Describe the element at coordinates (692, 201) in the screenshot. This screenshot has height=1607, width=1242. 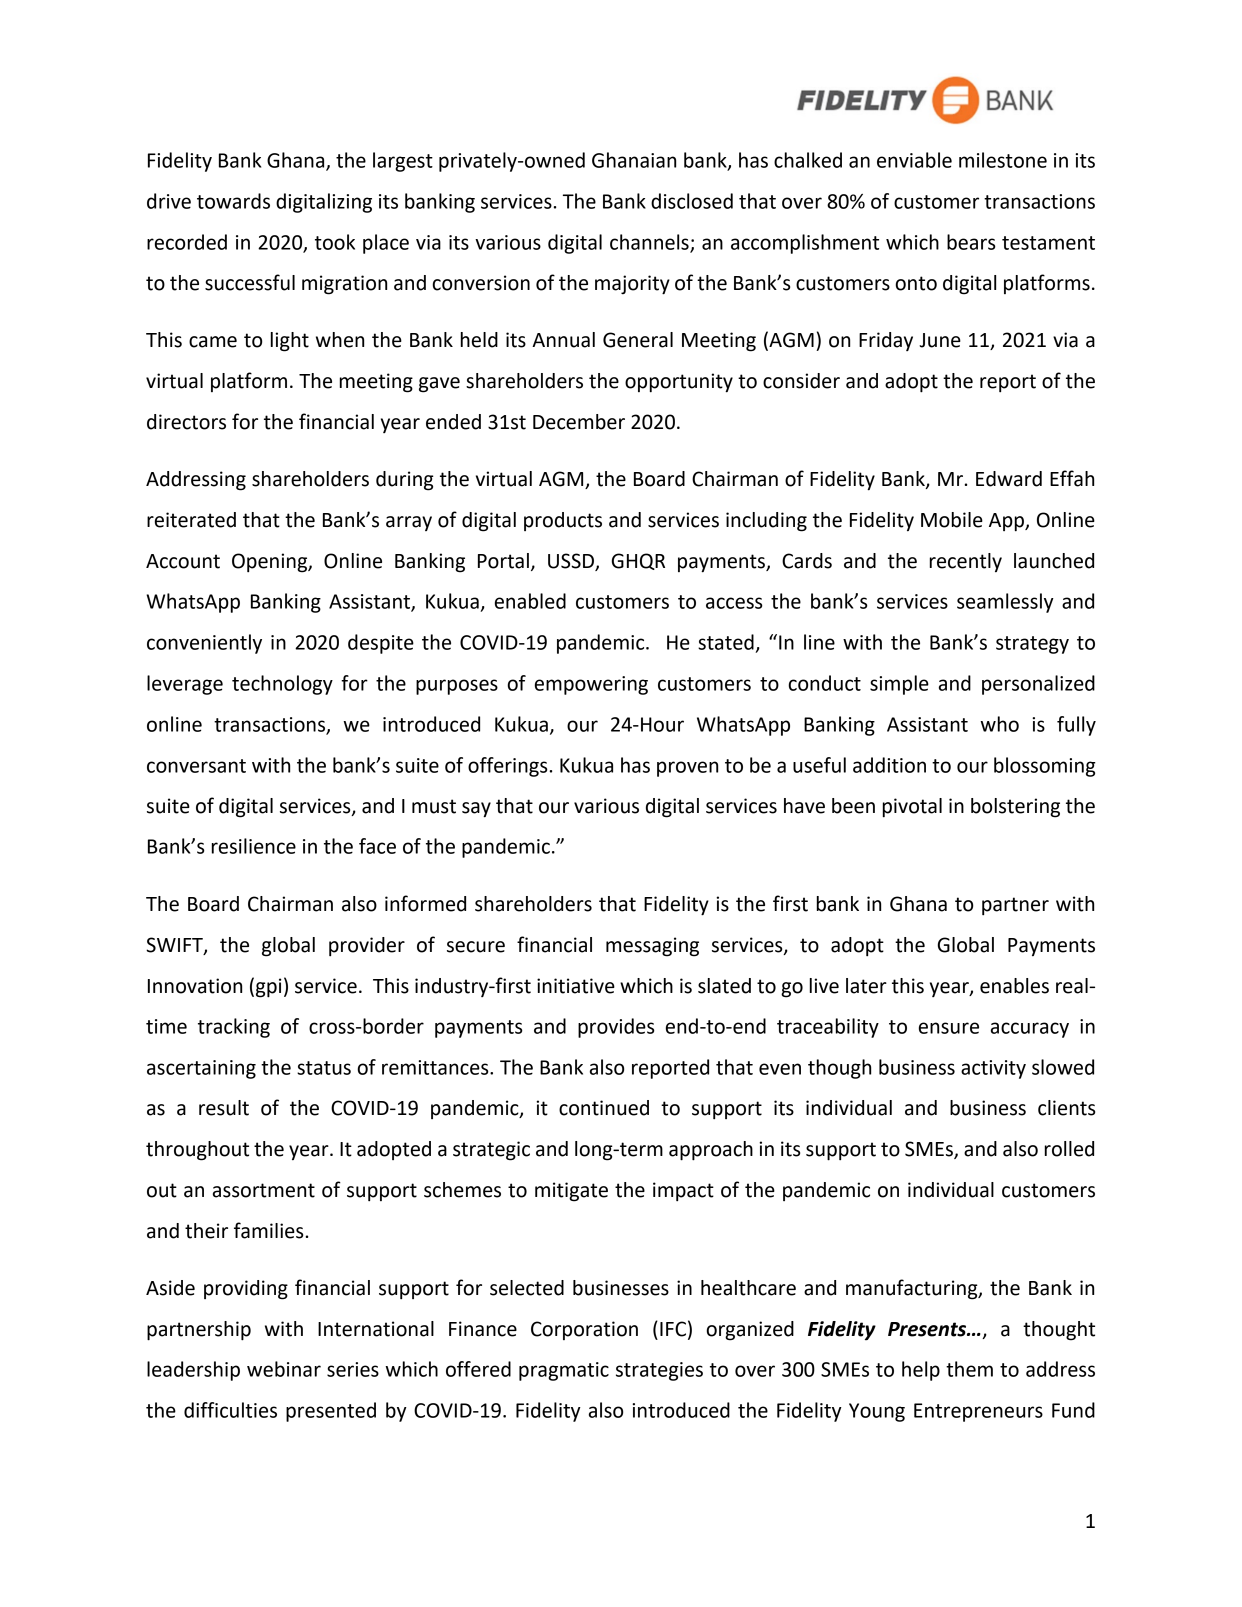
I see `disclosed` at that location.
